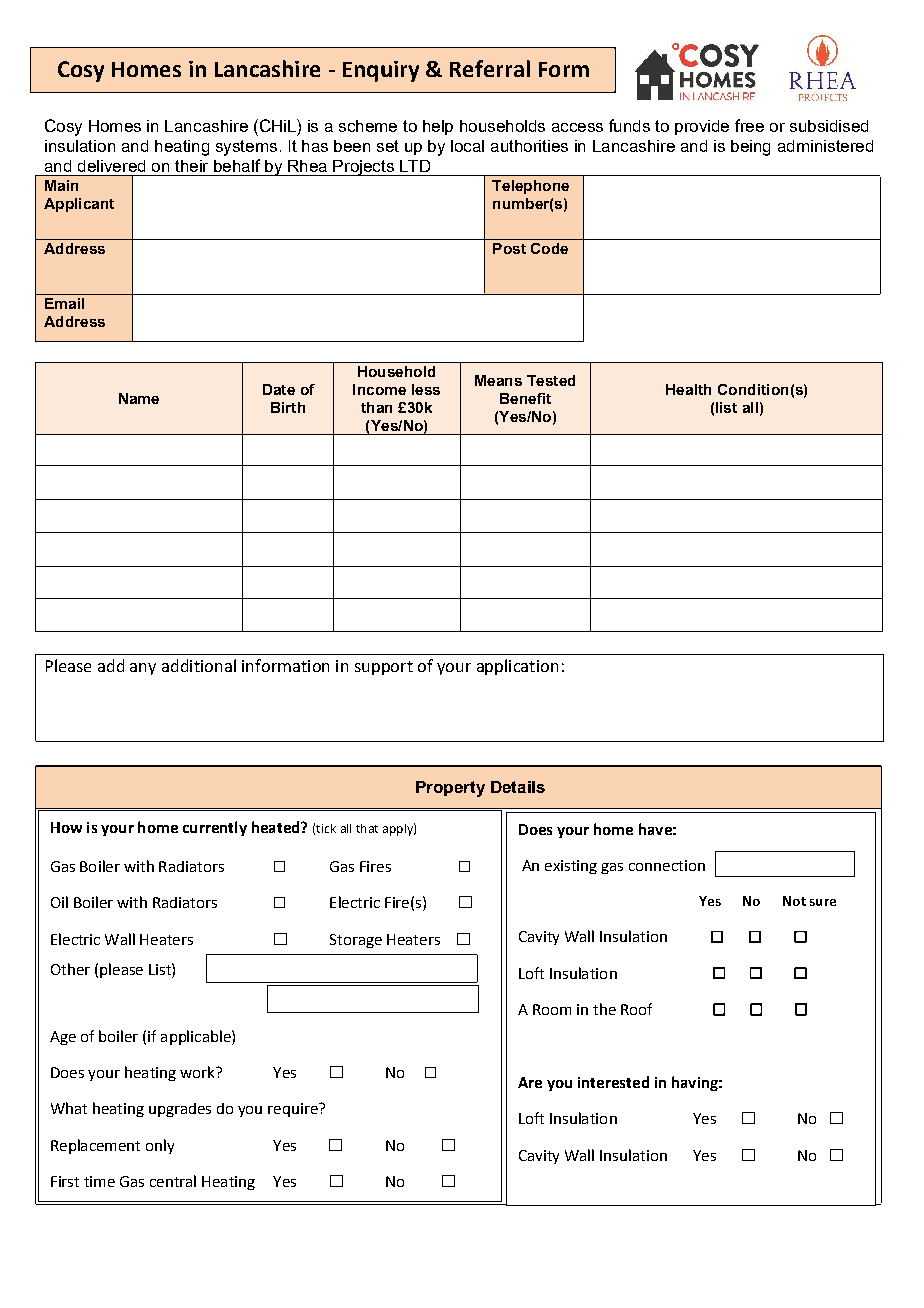 The width and height of the page is (924, 1308). I want to click on Name, so click(139, 398).
